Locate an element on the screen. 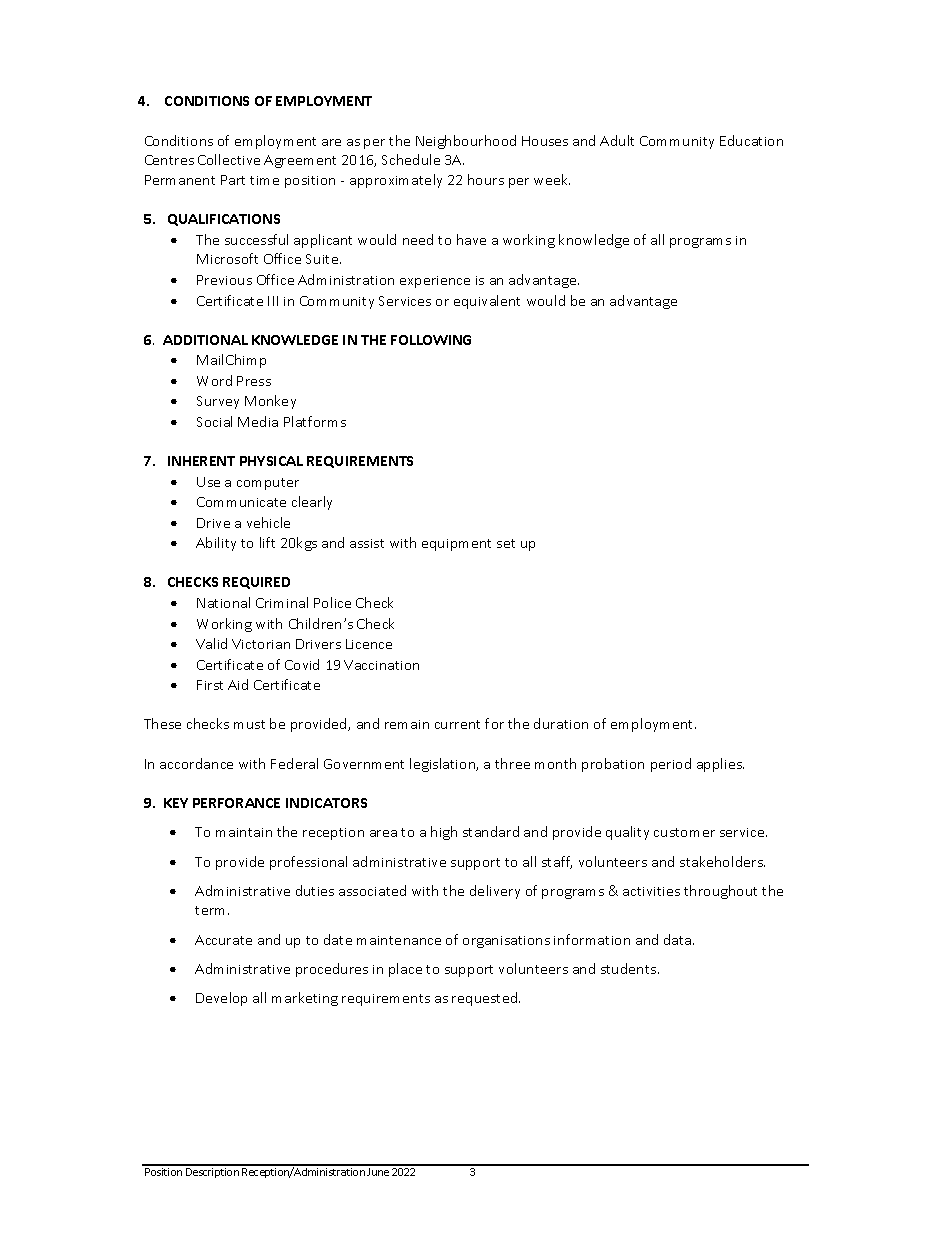 Image resolution: width=952 pixels, height=1233 pixels. Description is located at coordinates (212, 1173).
